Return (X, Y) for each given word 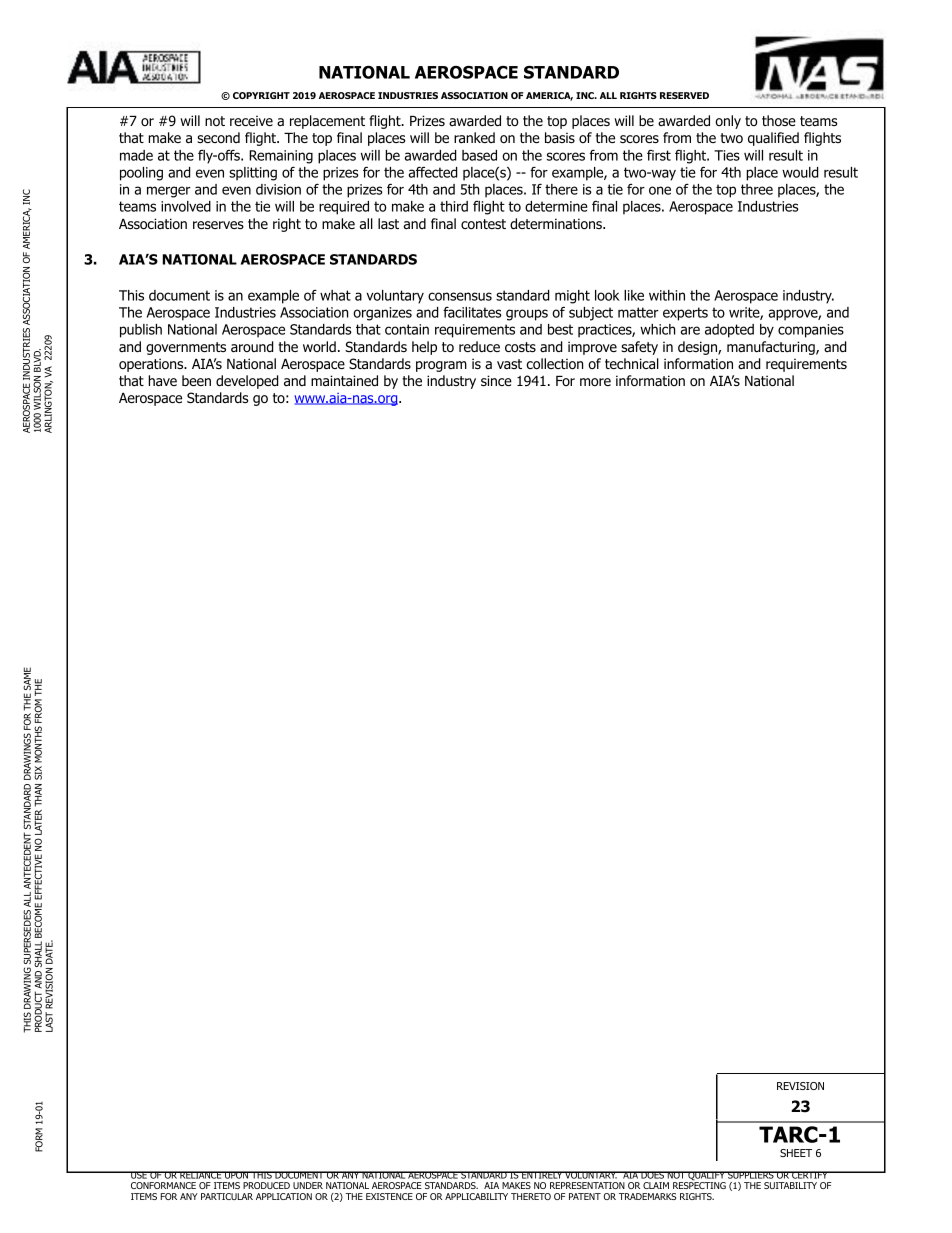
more (595, 382)
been (196, 380)
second (218, 137)
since (496, 380)
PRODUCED (266, 1185)
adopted (729, 331)
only (728, 122)
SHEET (796, 1153)
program (441, 366)
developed (247, 382)
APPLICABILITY (476, 1196)
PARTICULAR (227, 1196)
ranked (474, 137)
